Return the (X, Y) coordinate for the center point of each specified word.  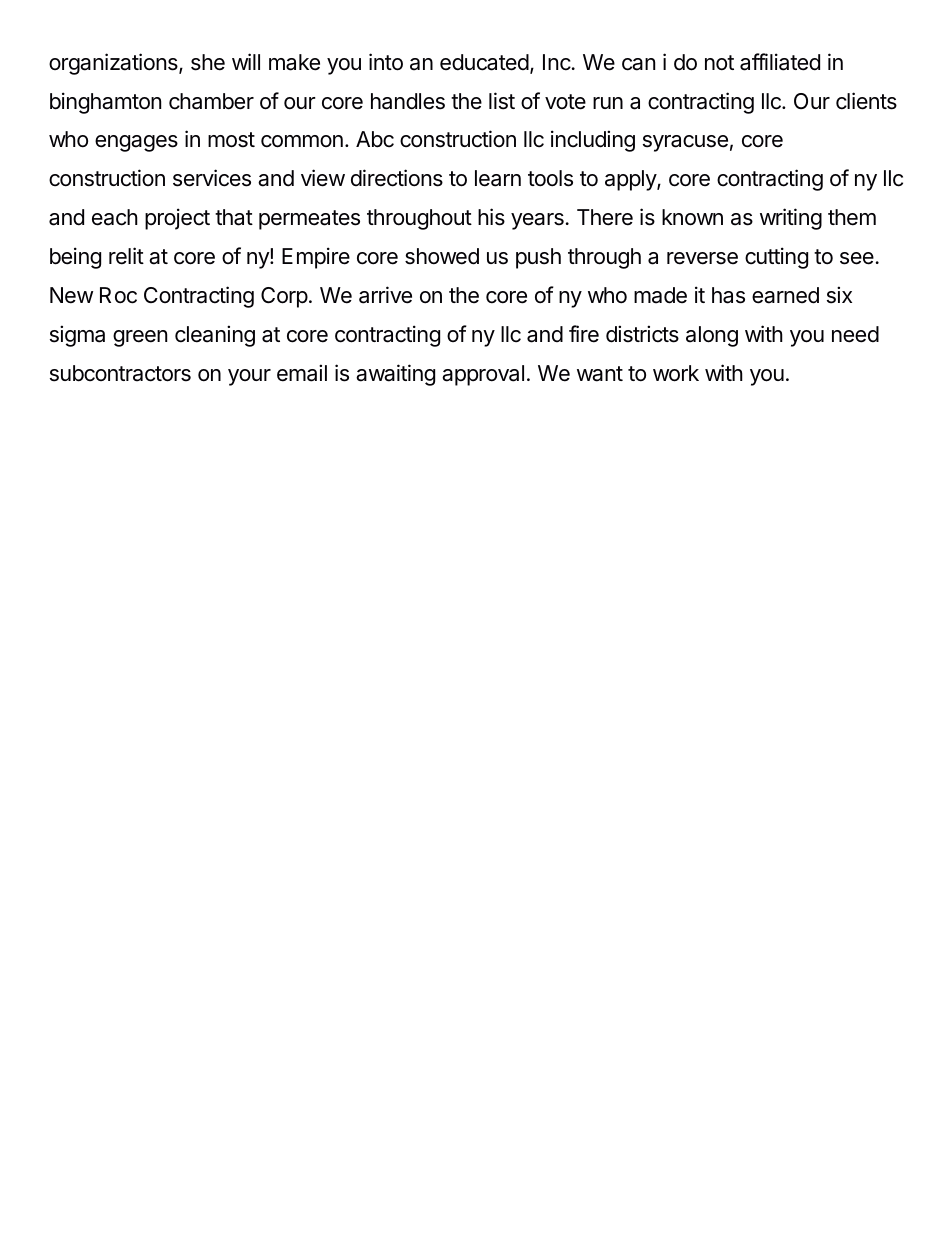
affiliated (780, 62)
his (491, 217)
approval (483, 375)
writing (791, 219)
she (208, 62)
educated (484, 62)
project (177, 219)
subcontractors (120, 373)
